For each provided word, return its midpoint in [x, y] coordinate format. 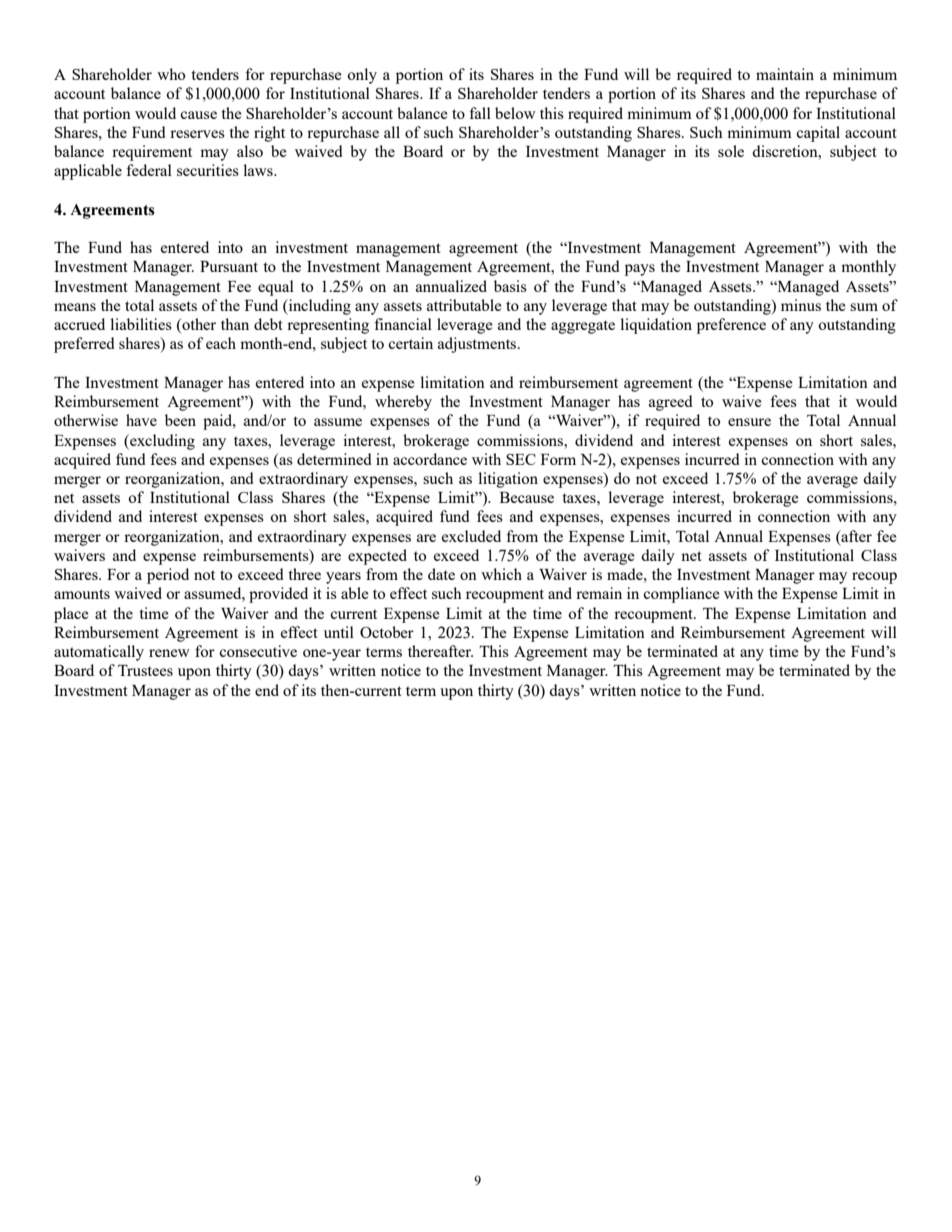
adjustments [478, 345]
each [221, 343]
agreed [671, 403]
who [171, 74]
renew [169, 653]
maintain [785, 74]
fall [480, 113]
